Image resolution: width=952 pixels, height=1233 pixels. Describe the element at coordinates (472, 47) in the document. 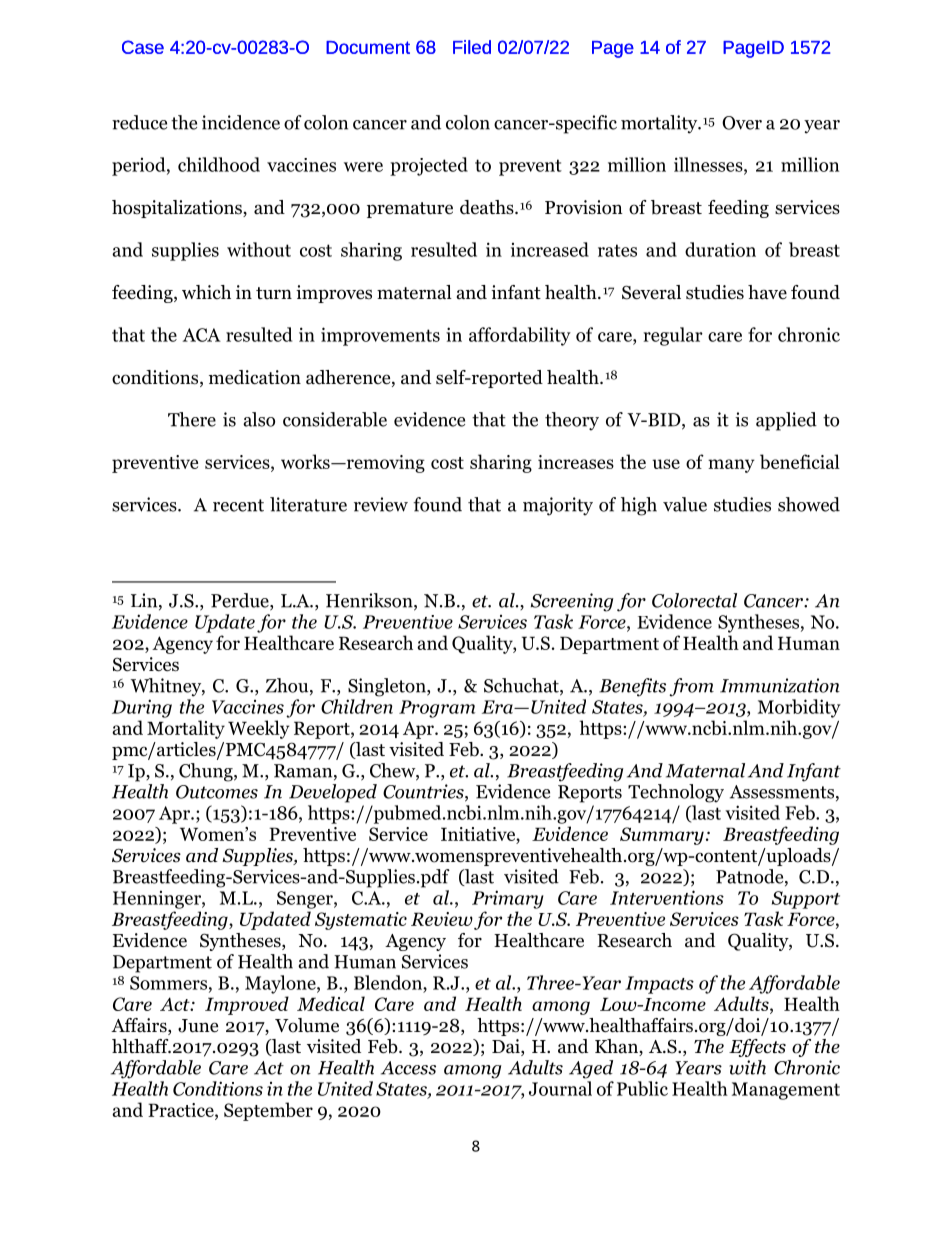

I see `Filed` at that location.
